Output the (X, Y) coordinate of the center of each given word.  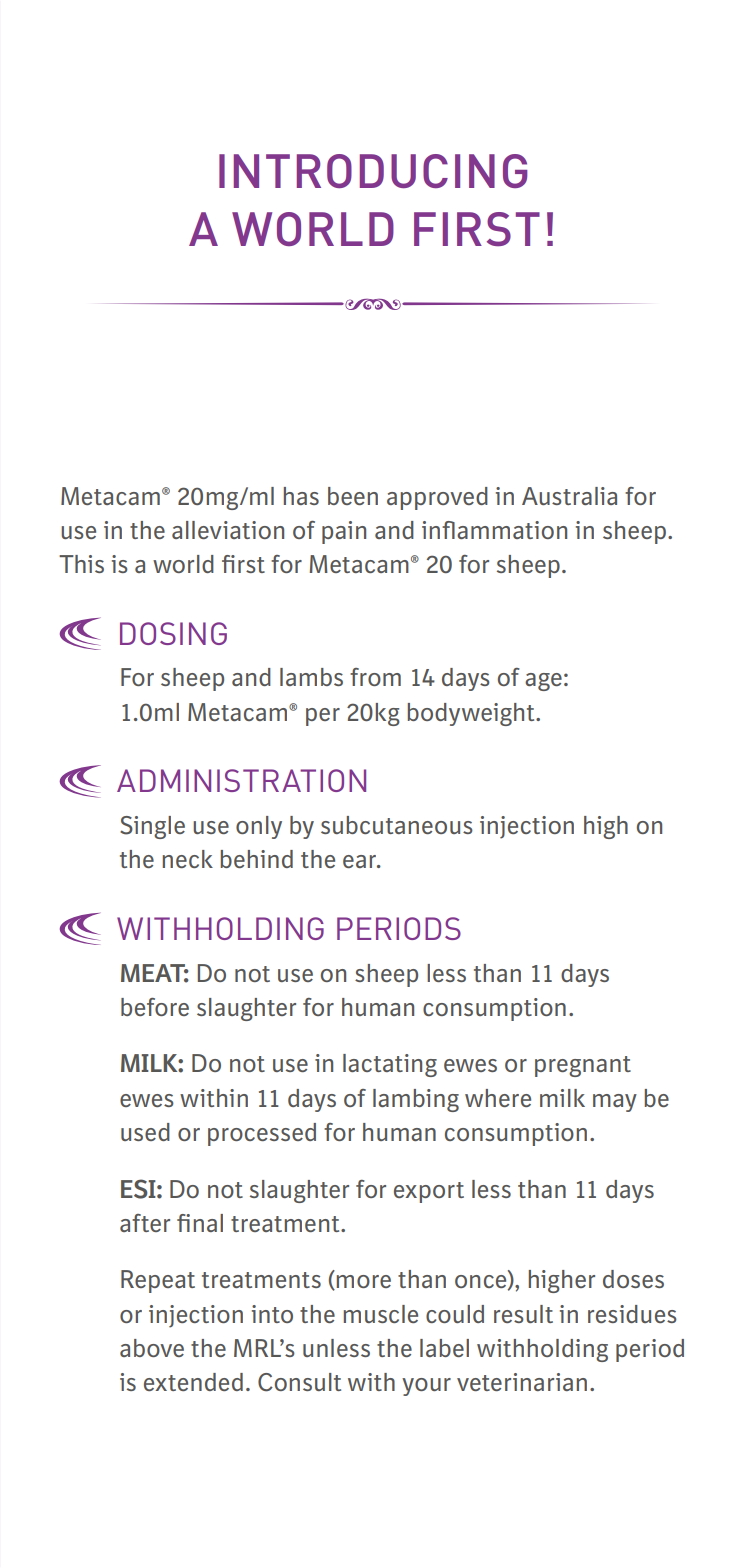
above (152, 1348)
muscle (381, 1314)
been (353, 496)
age (543, 682)
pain (344, 532)
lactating (390, 1065)
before (155, 1007)
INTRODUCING (373, 171)
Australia (569, 496)
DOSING (173, 633)
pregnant (583, 1066)
